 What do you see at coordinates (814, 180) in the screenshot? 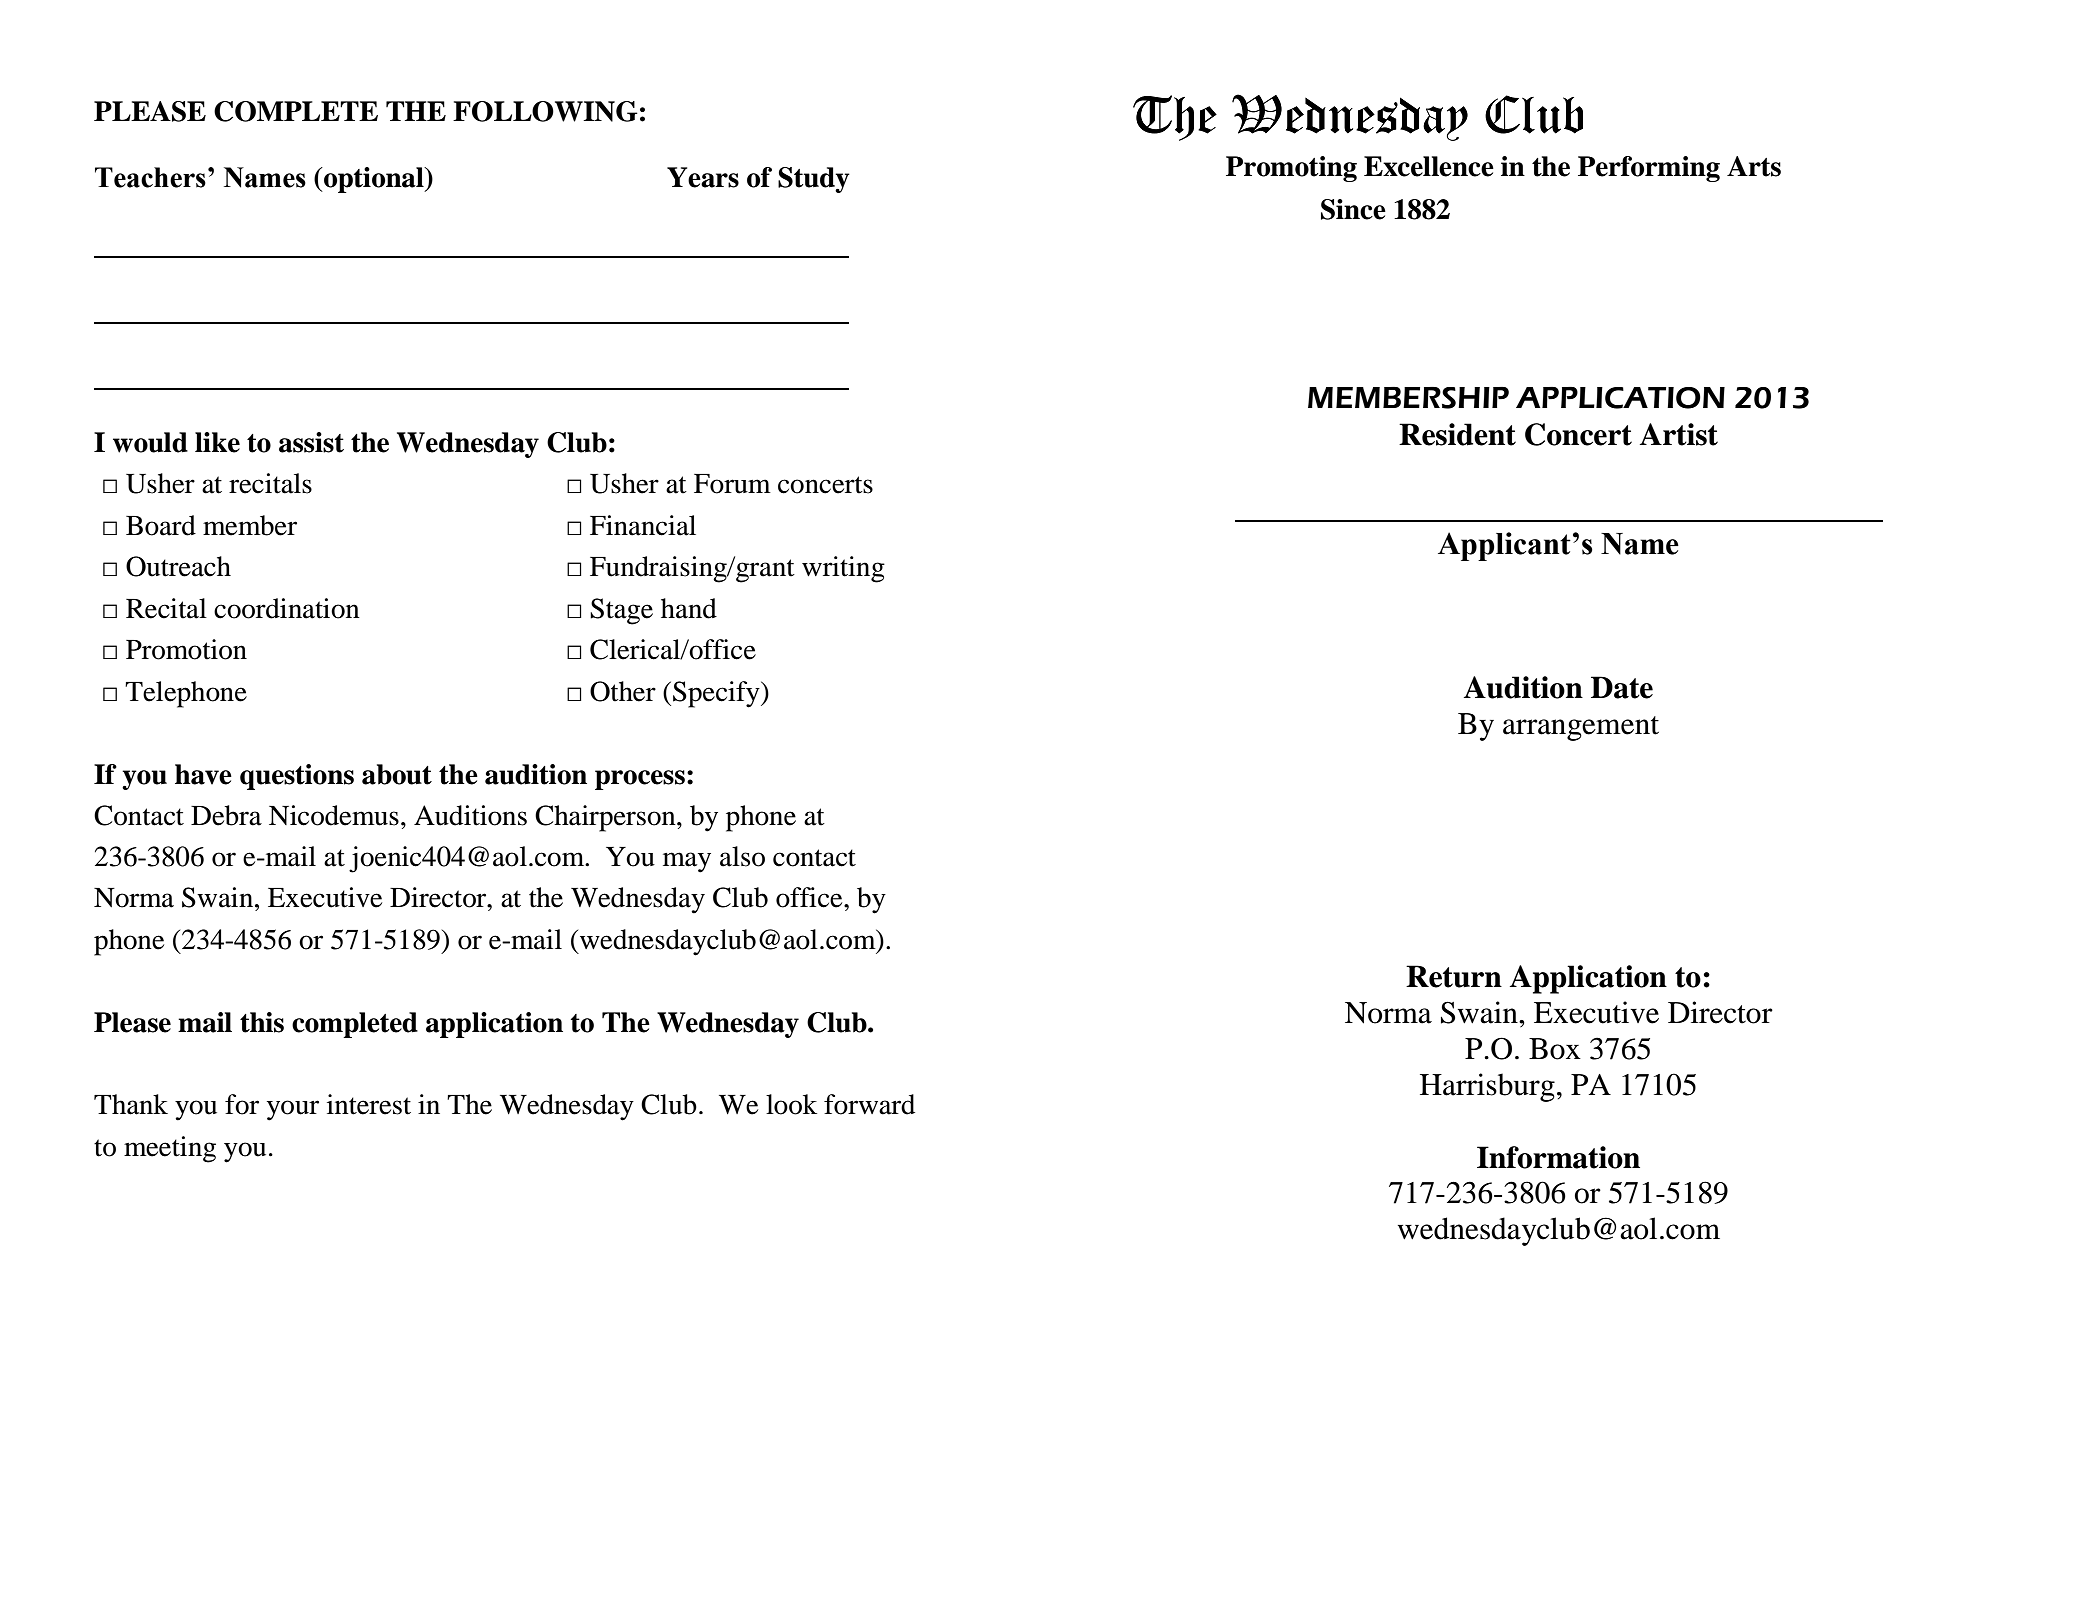
I see `Study` at bounding box center [814, 180].
